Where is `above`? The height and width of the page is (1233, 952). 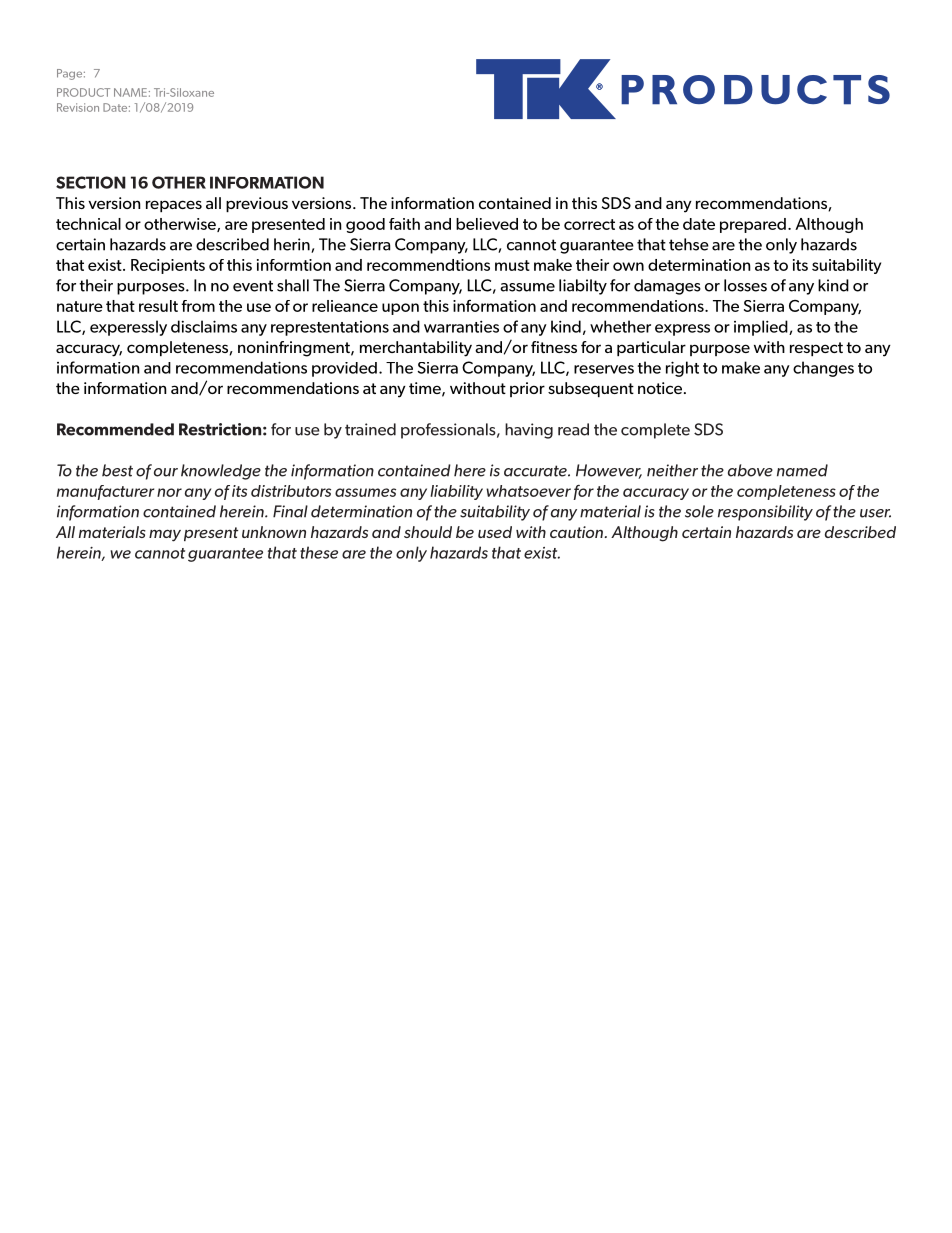 above is located at coordinates (750, 470).
